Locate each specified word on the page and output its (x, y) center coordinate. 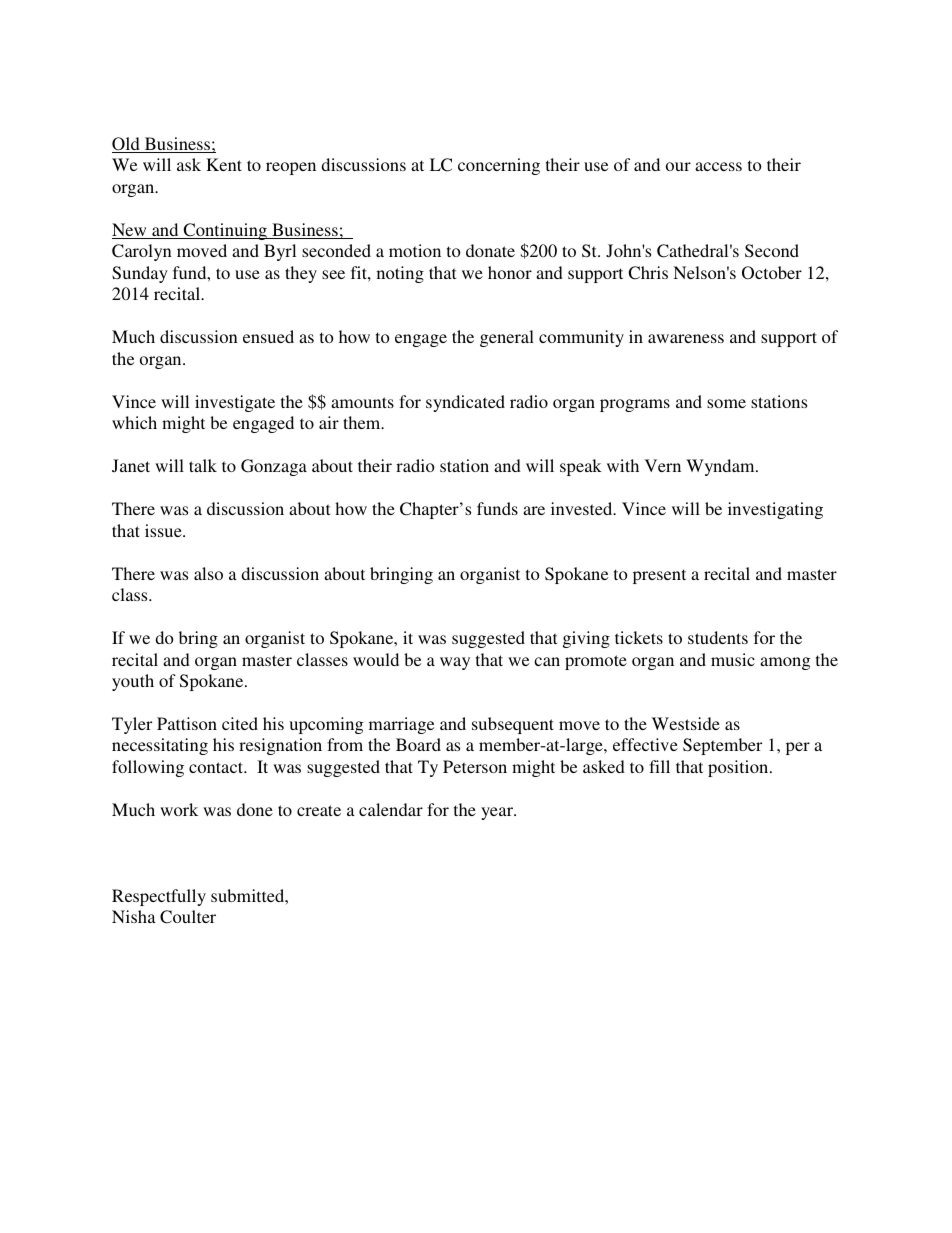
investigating (775, 510)
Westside (686, 723)
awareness (686, 338)
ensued (268, 336)
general (507, 338)
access (718, 166)
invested (583, 508)
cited (240, 723)
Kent (224, 164)
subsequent (513, 725)
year (498, 813)
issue (164, 530)
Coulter (188, 917)
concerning (499, 166)
